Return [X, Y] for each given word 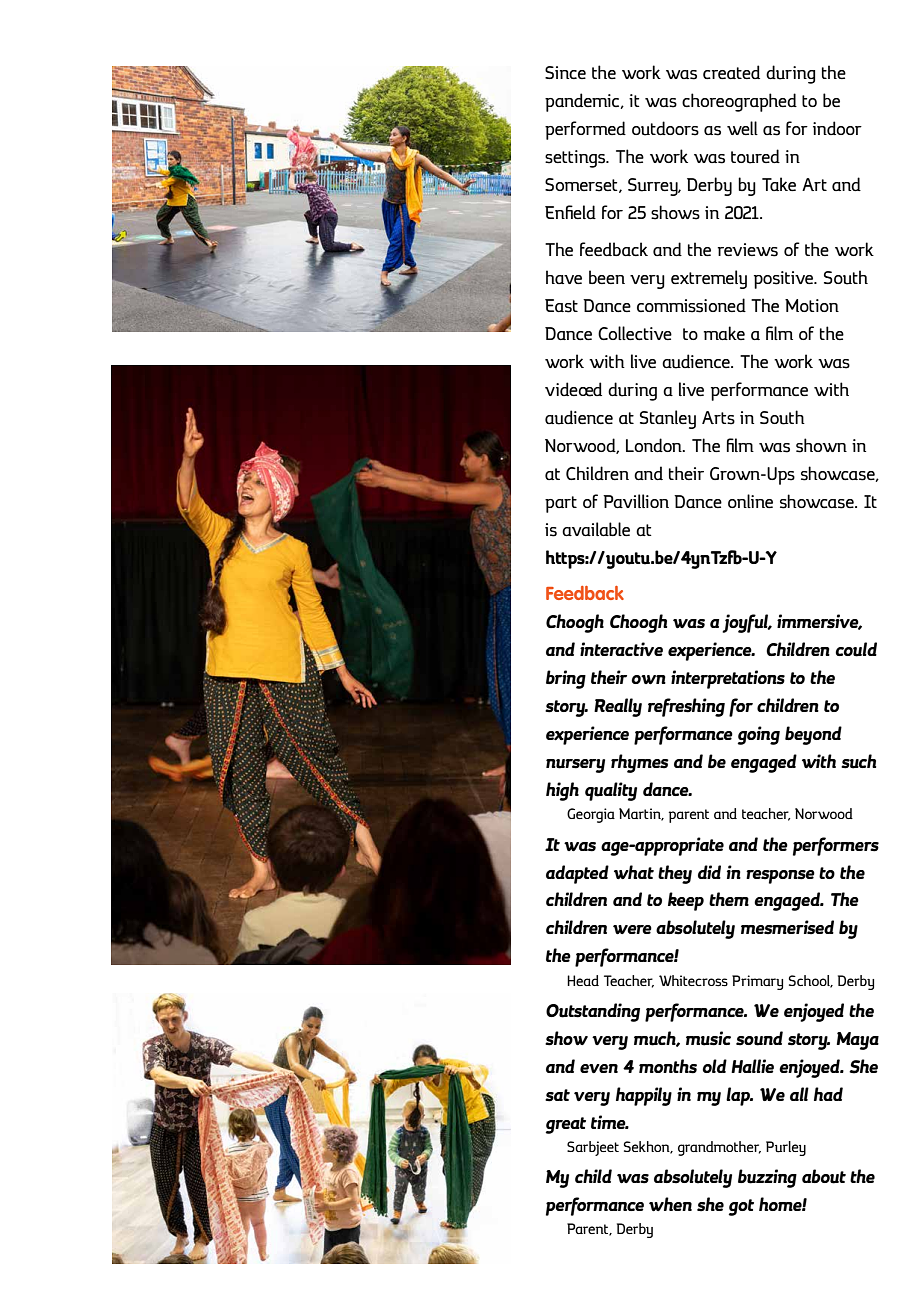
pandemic [583, 102]
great [565, 1125]
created [731, 72]
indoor [837, 128]
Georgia [591, 815]
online [750, 501]
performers [836, 846]
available [596, 529]
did [709, 872]
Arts [718, 418]
